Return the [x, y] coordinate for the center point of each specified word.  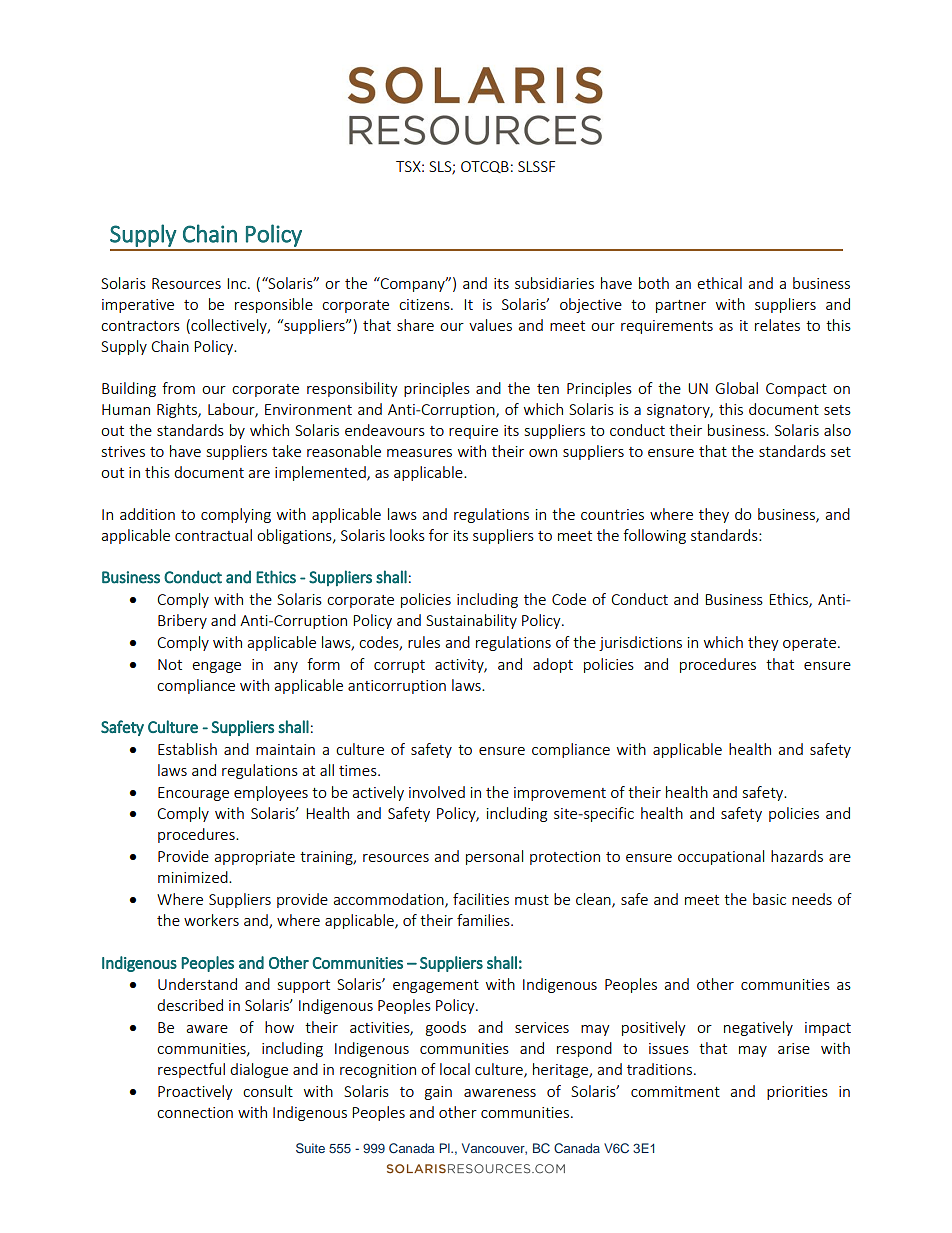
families [484, 920]
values [490, 325]
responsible [274, 305]
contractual [213, 535]
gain [438, 1093]
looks [407, 535]
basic [769, 899]
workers [211, 920]
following [654, 536]
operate [809, 644]
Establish [187, 749]
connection [195, 1112]
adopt [553, 665]
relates [777, 325]
